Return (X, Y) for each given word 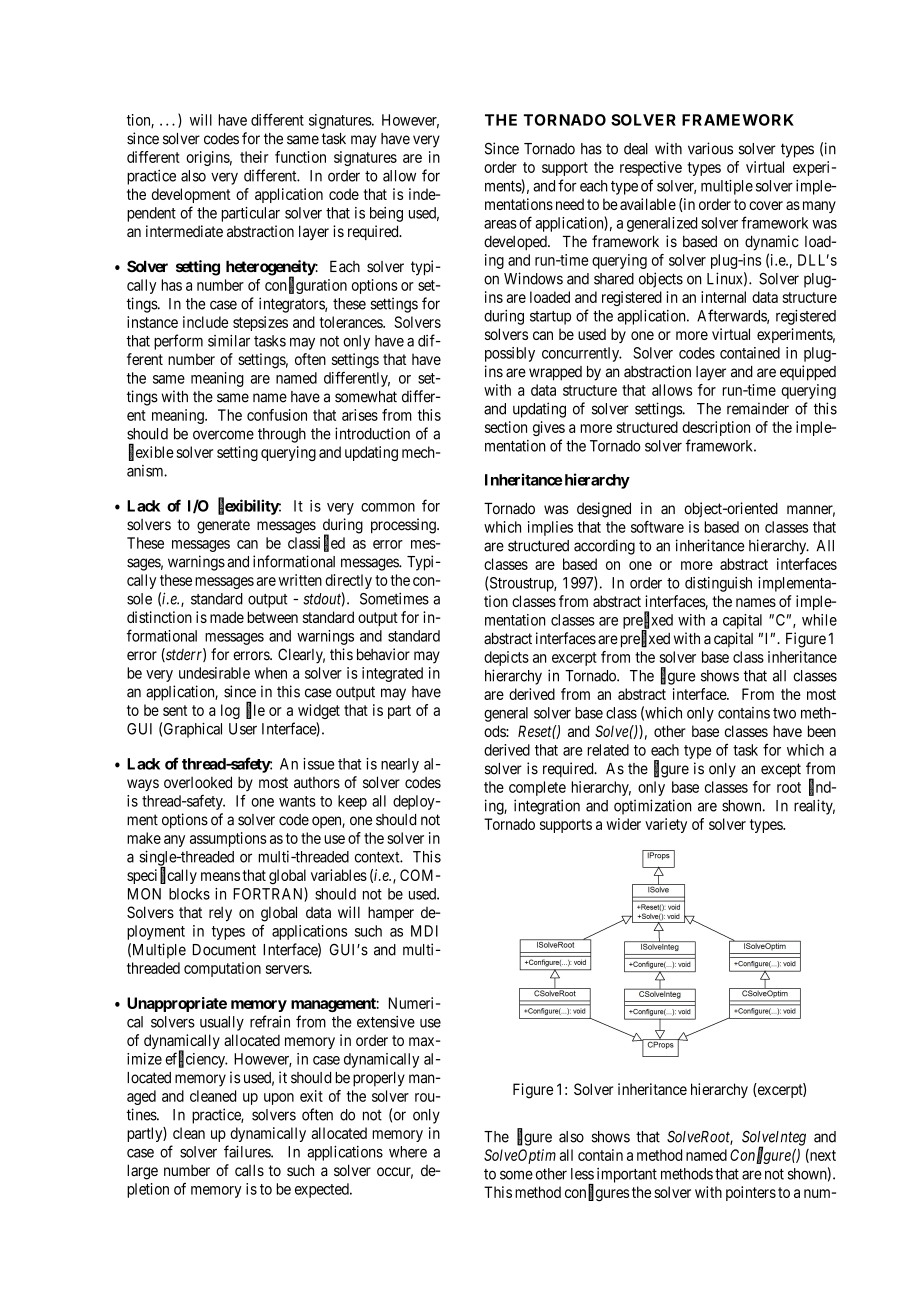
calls (249, 1170)
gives (549, 428)
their (254, 157)
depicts (506, 658)
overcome (223, 435)
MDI (424, 931)
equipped (808, 373)
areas (500, 224)
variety (666, 825)
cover (766, 205)
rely (220, 913)
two (784, 713)
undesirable (214, 673)
